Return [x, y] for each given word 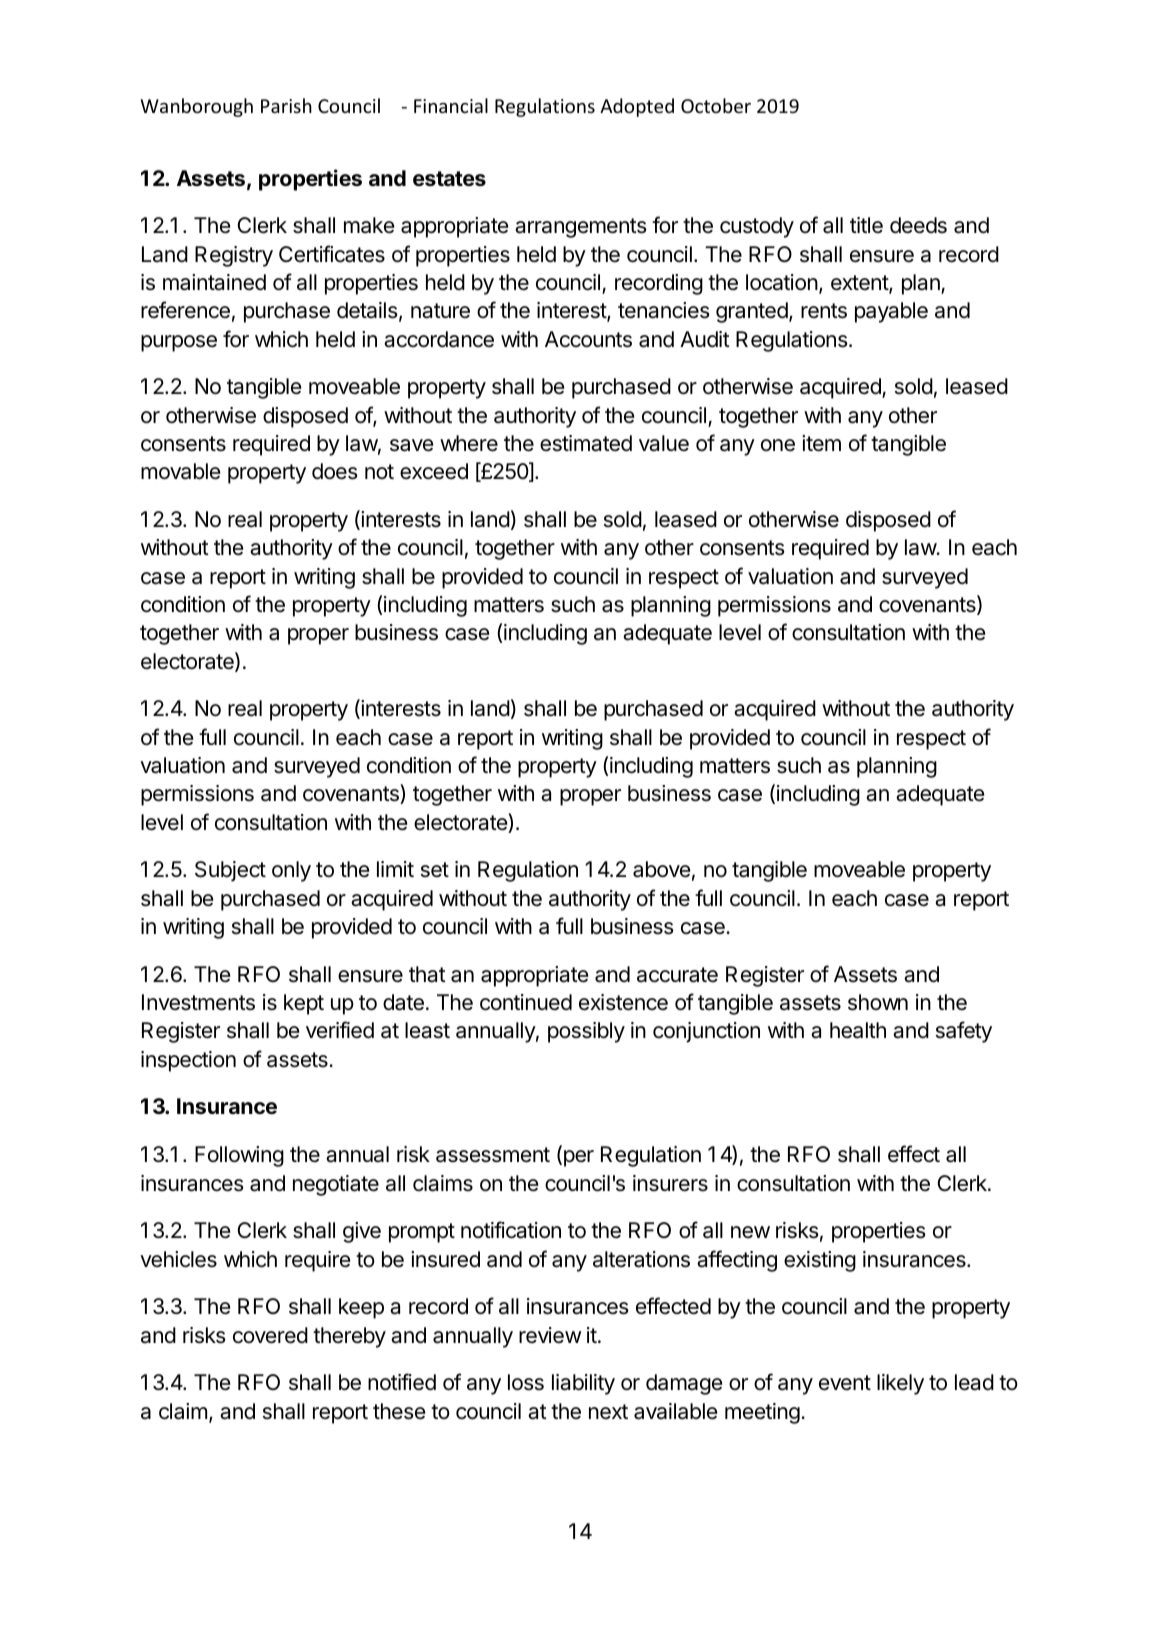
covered [270, 1335]
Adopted [637, 107]
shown [878, 1002]
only [291, 871]
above [661, 869]
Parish [286, 105]
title [866, 225]
